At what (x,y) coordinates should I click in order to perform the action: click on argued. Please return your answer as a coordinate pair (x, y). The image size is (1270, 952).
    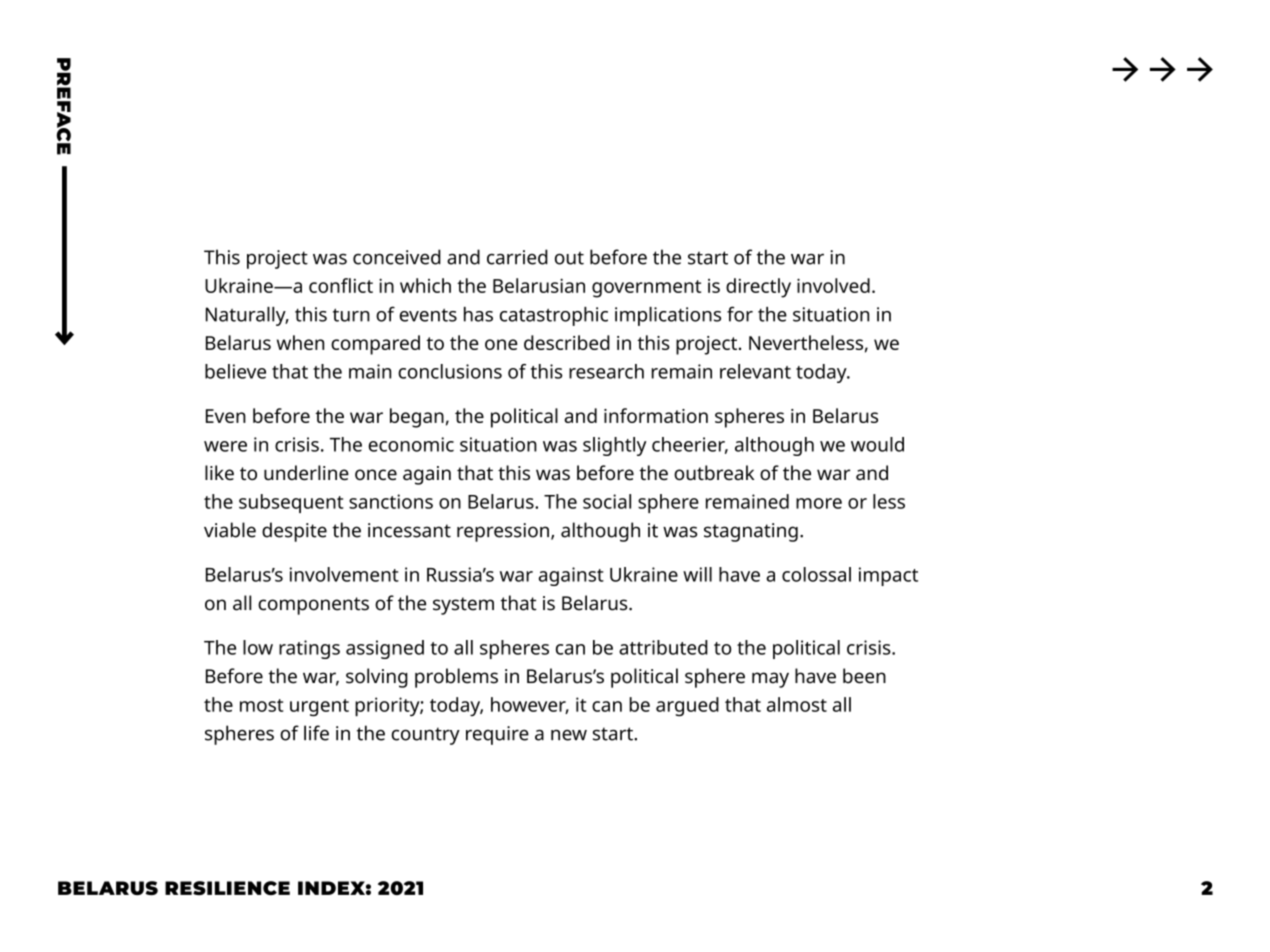
    Looking at the image, I should click on (687, 706).
